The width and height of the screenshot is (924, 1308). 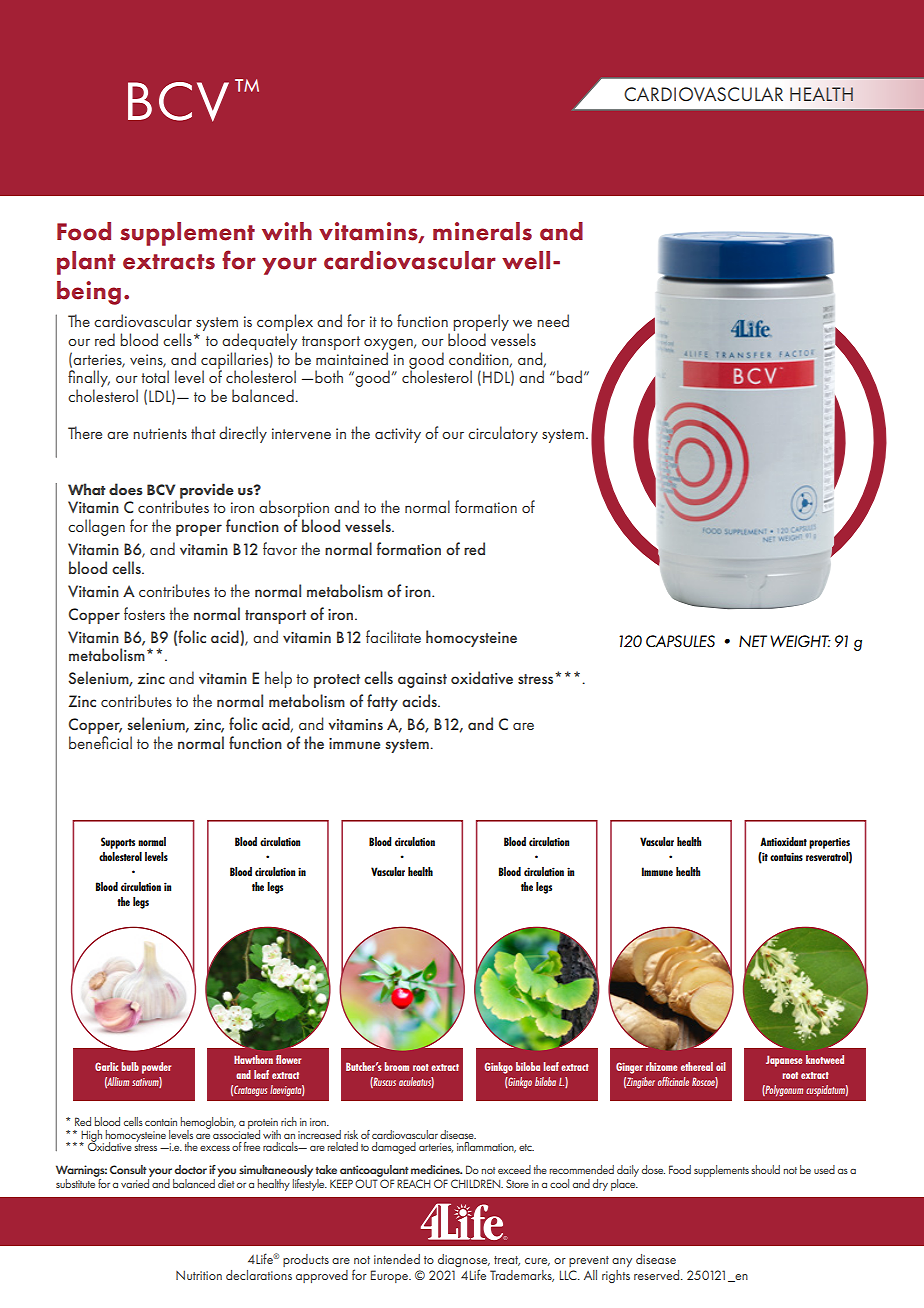 I want to click on Nutrition, so click(x=199, y=1275).
